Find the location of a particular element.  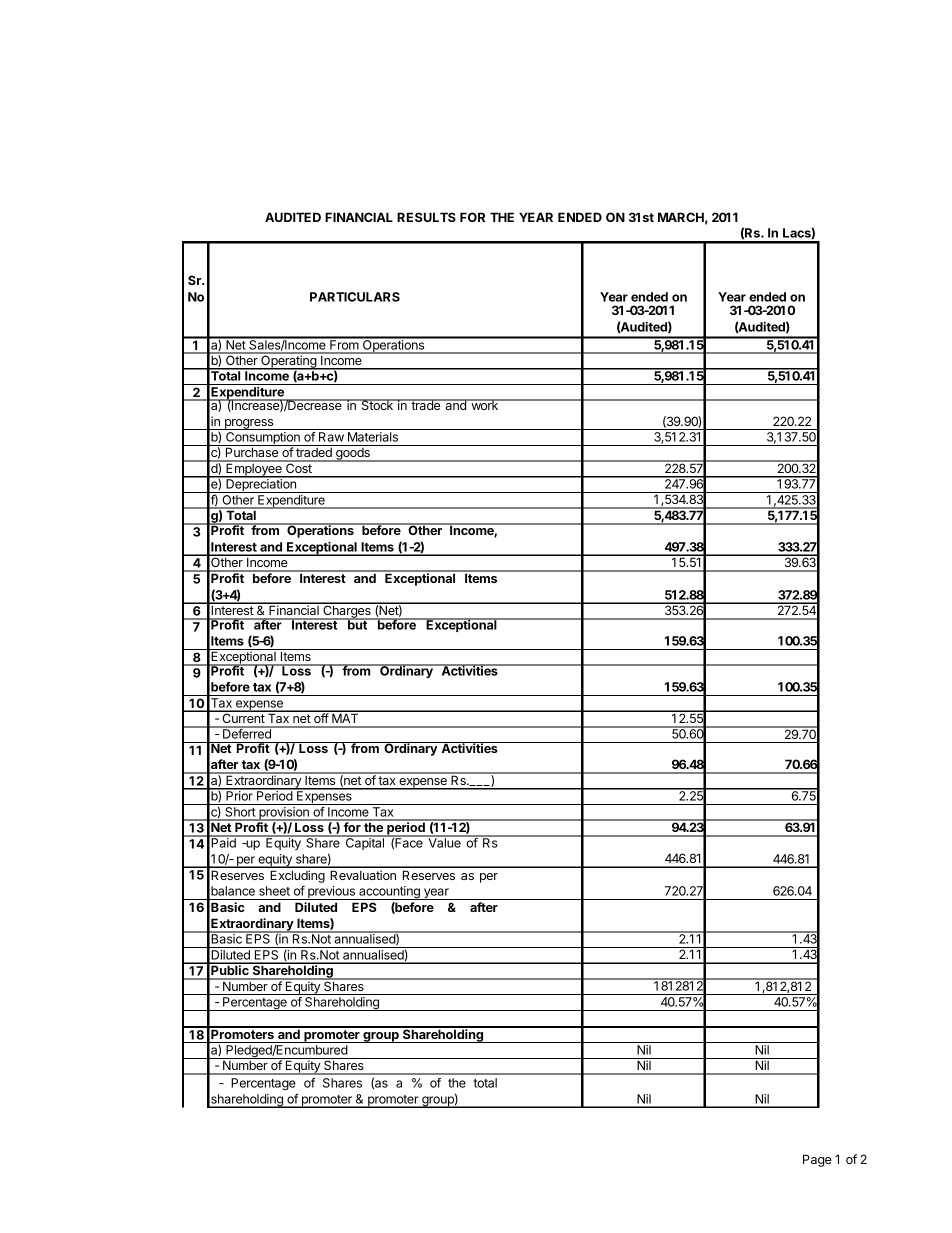

but is located at coordinates (357, 624).
